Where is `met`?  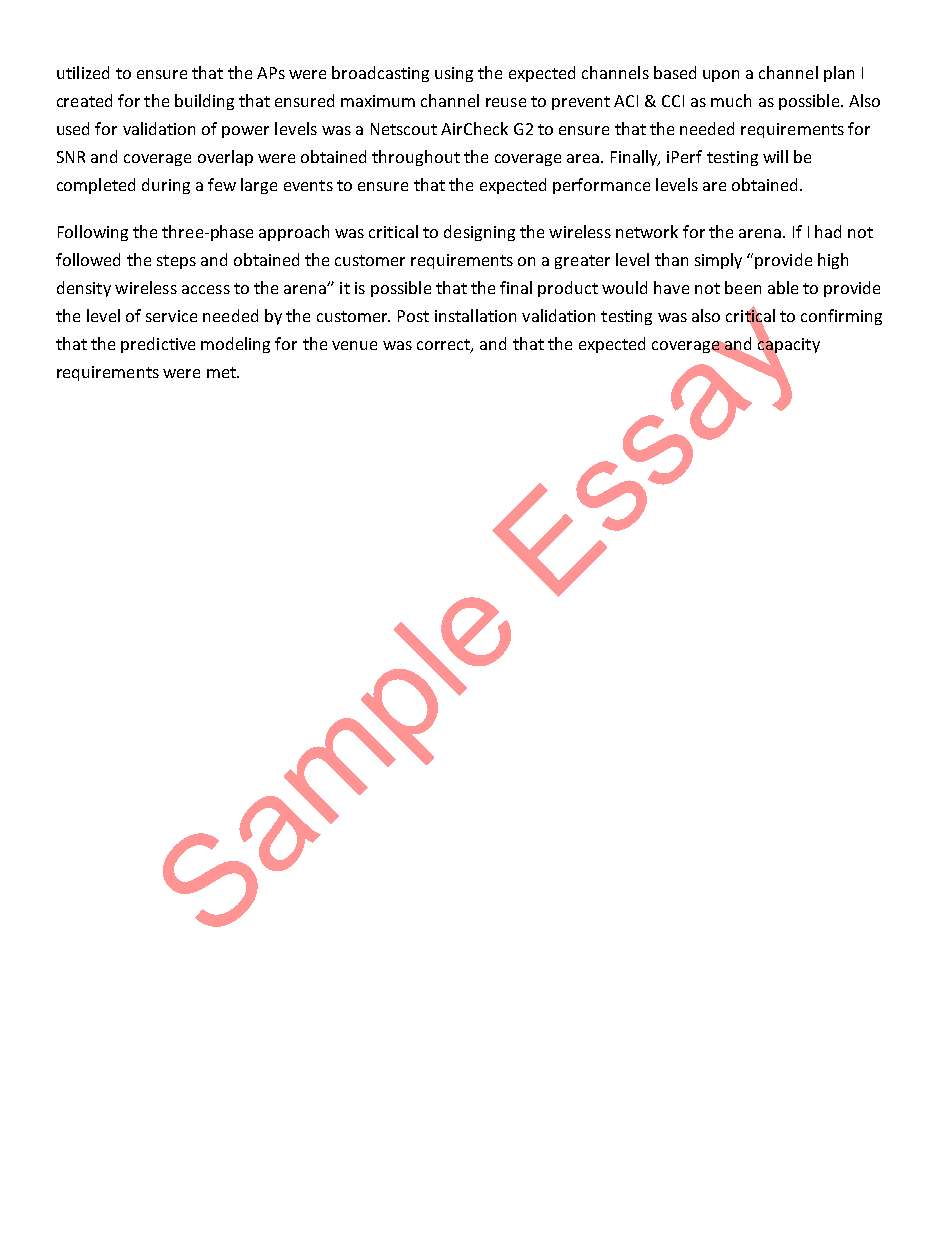
met is located at coordinates (222, 372).
